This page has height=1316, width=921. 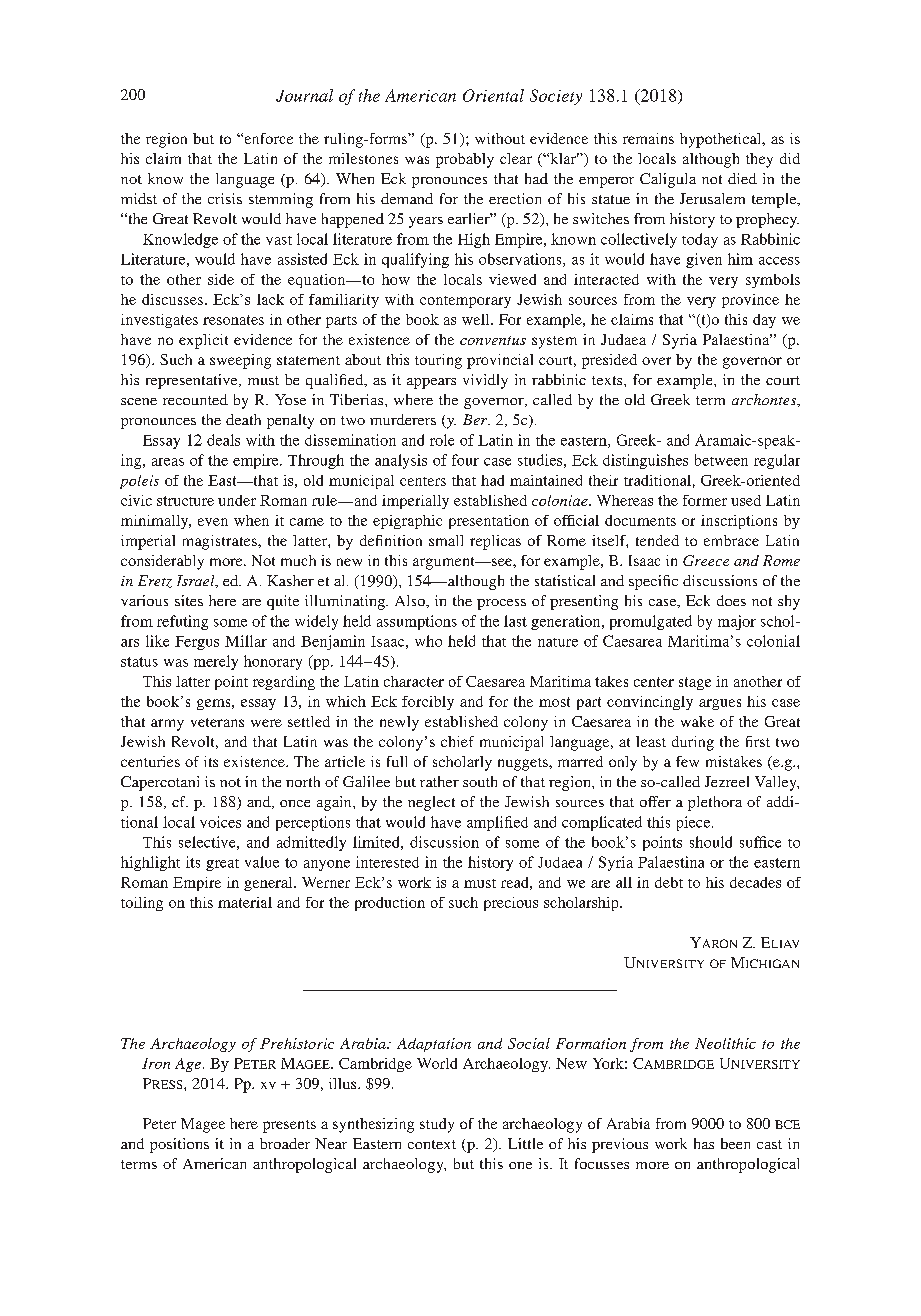 What do you see at coordinates (737, 622) in the page?
I see `major` at bounding box center [737, 622].
